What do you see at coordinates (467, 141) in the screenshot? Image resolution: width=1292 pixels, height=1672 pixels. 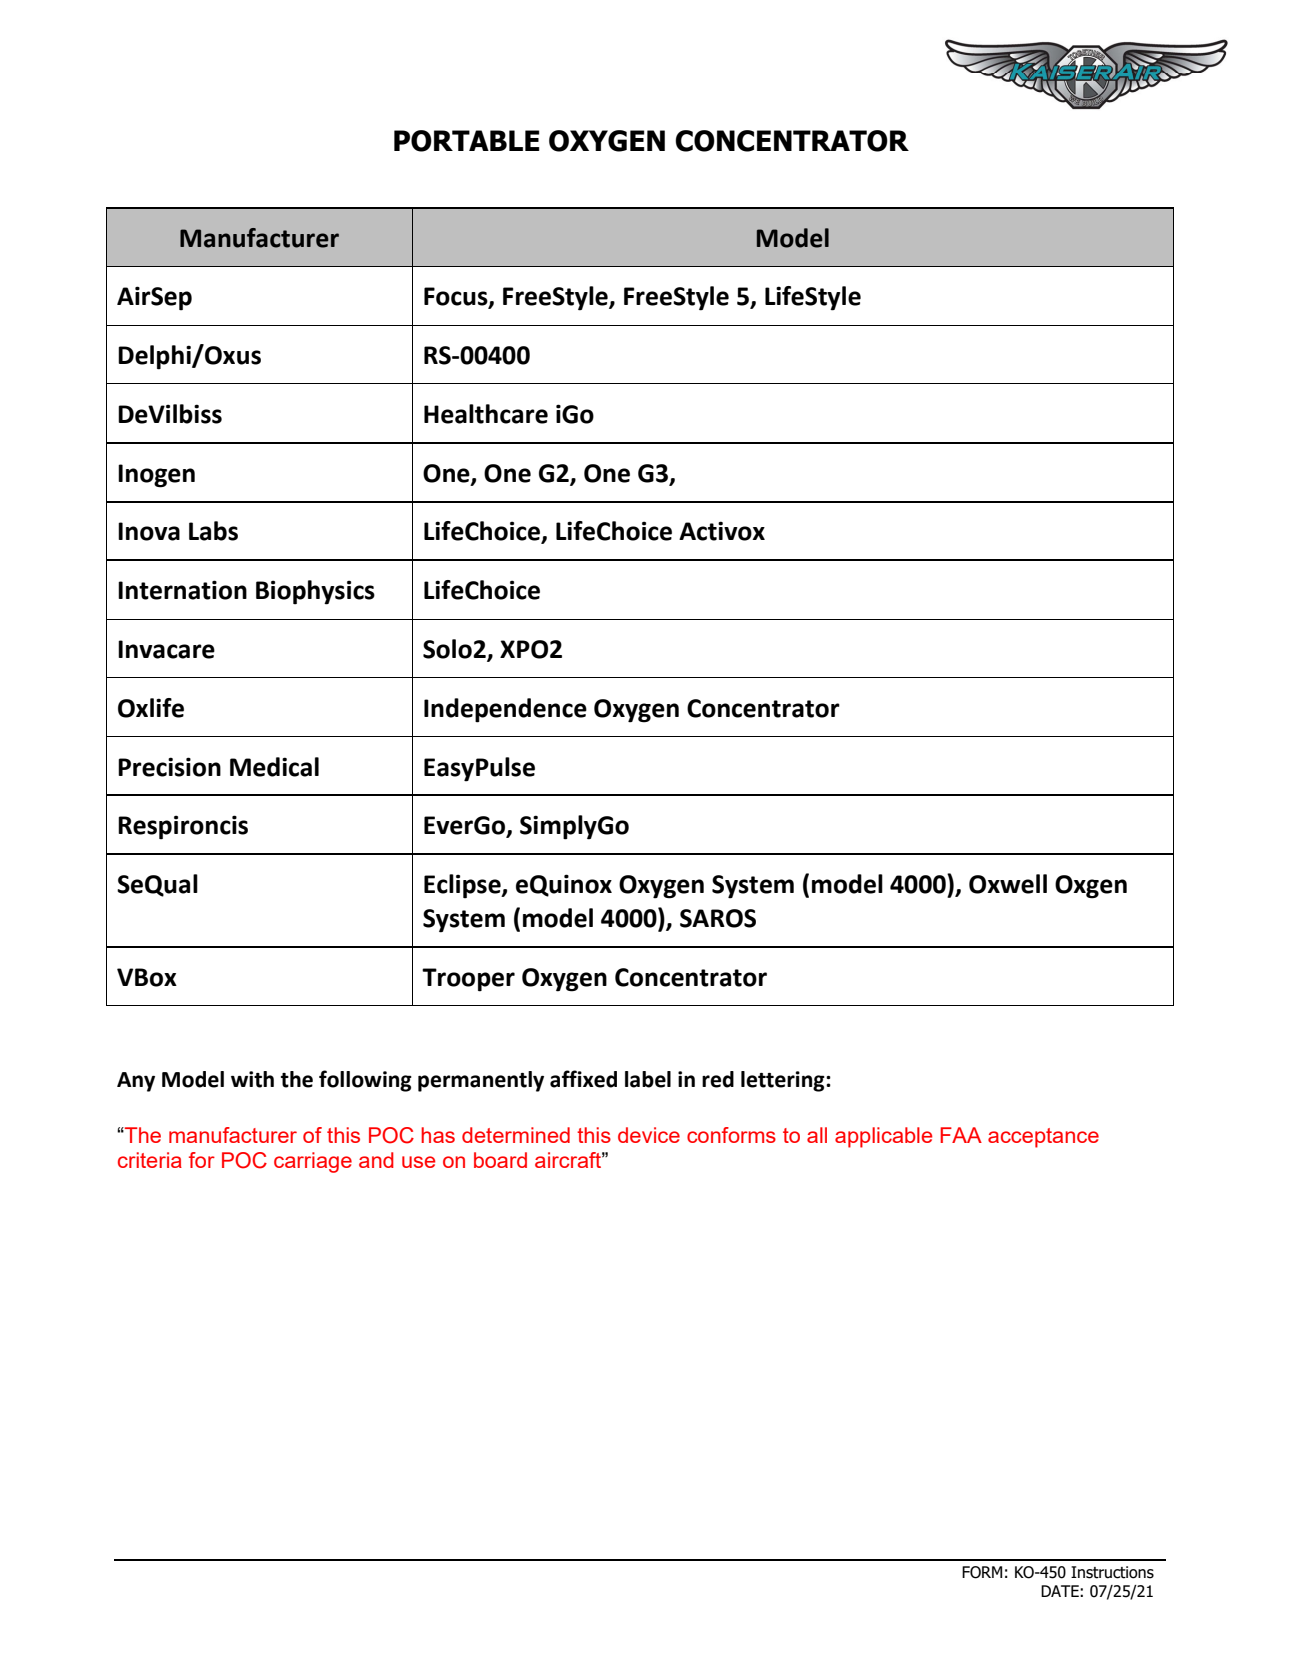 I see `PORTABLE` at bounding box center [467, 141].
